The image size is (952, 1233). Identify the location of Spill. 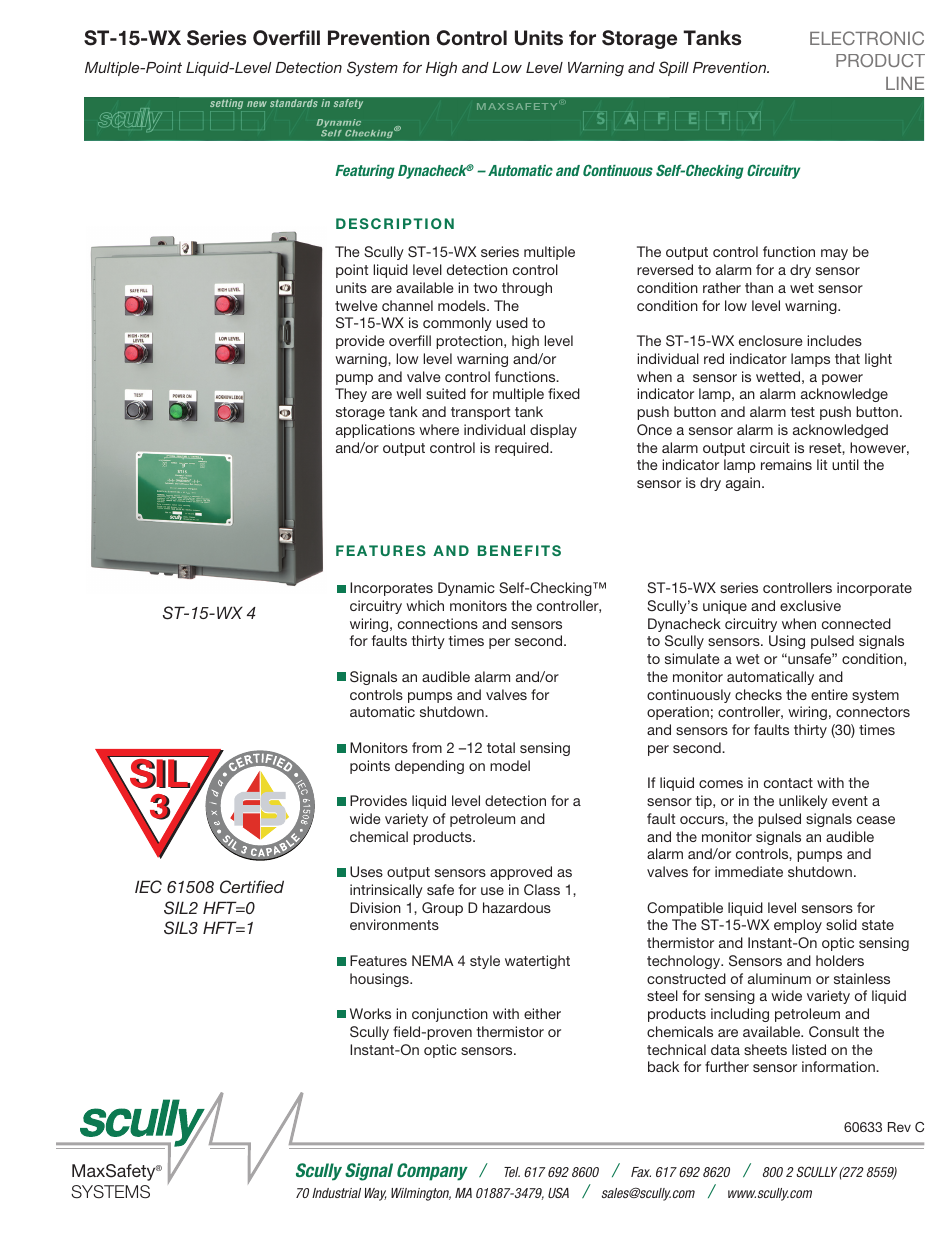
(674, 68).
